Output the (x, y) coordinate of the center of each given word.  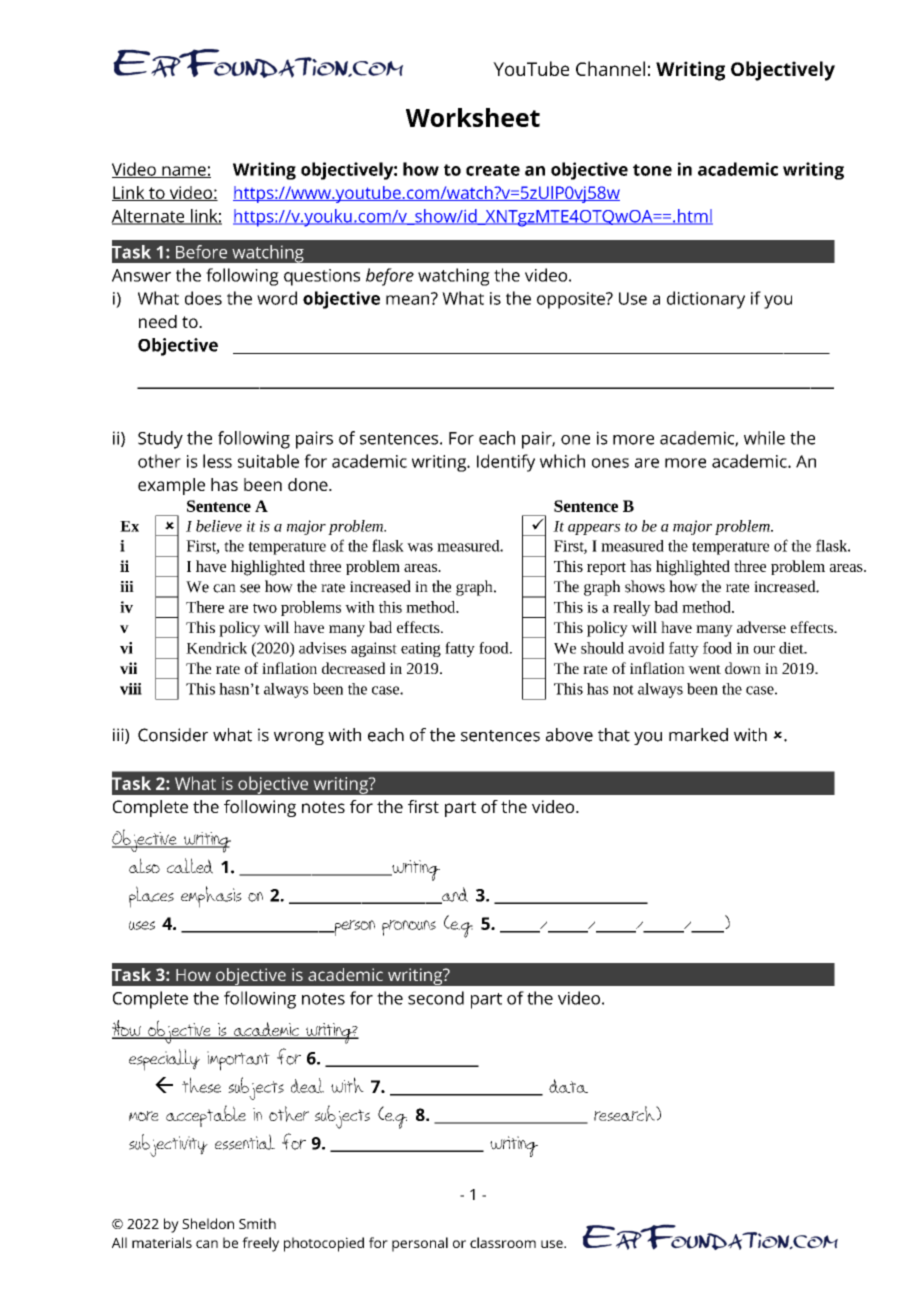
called (190, 866)
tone (652, 170)
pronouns (409, 928)
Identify (506, 463)
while (764, 438)
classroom (503, 1242)
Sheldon (208, 1223)
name (184, 172)
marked (698, 735)
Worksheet (473, 117)
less (217, 461)
